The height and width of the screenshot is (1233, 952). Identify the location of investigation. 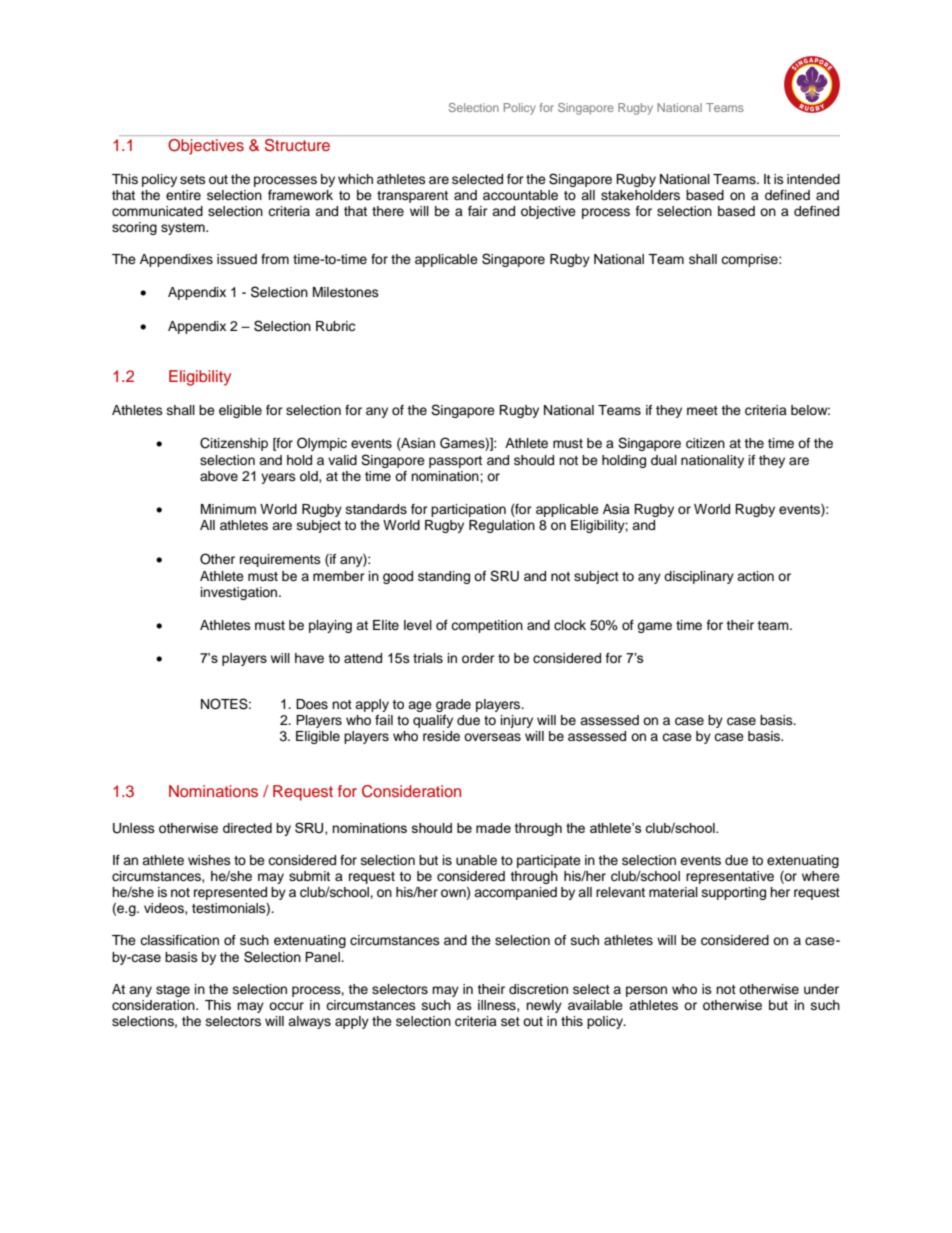
(240, 593).
